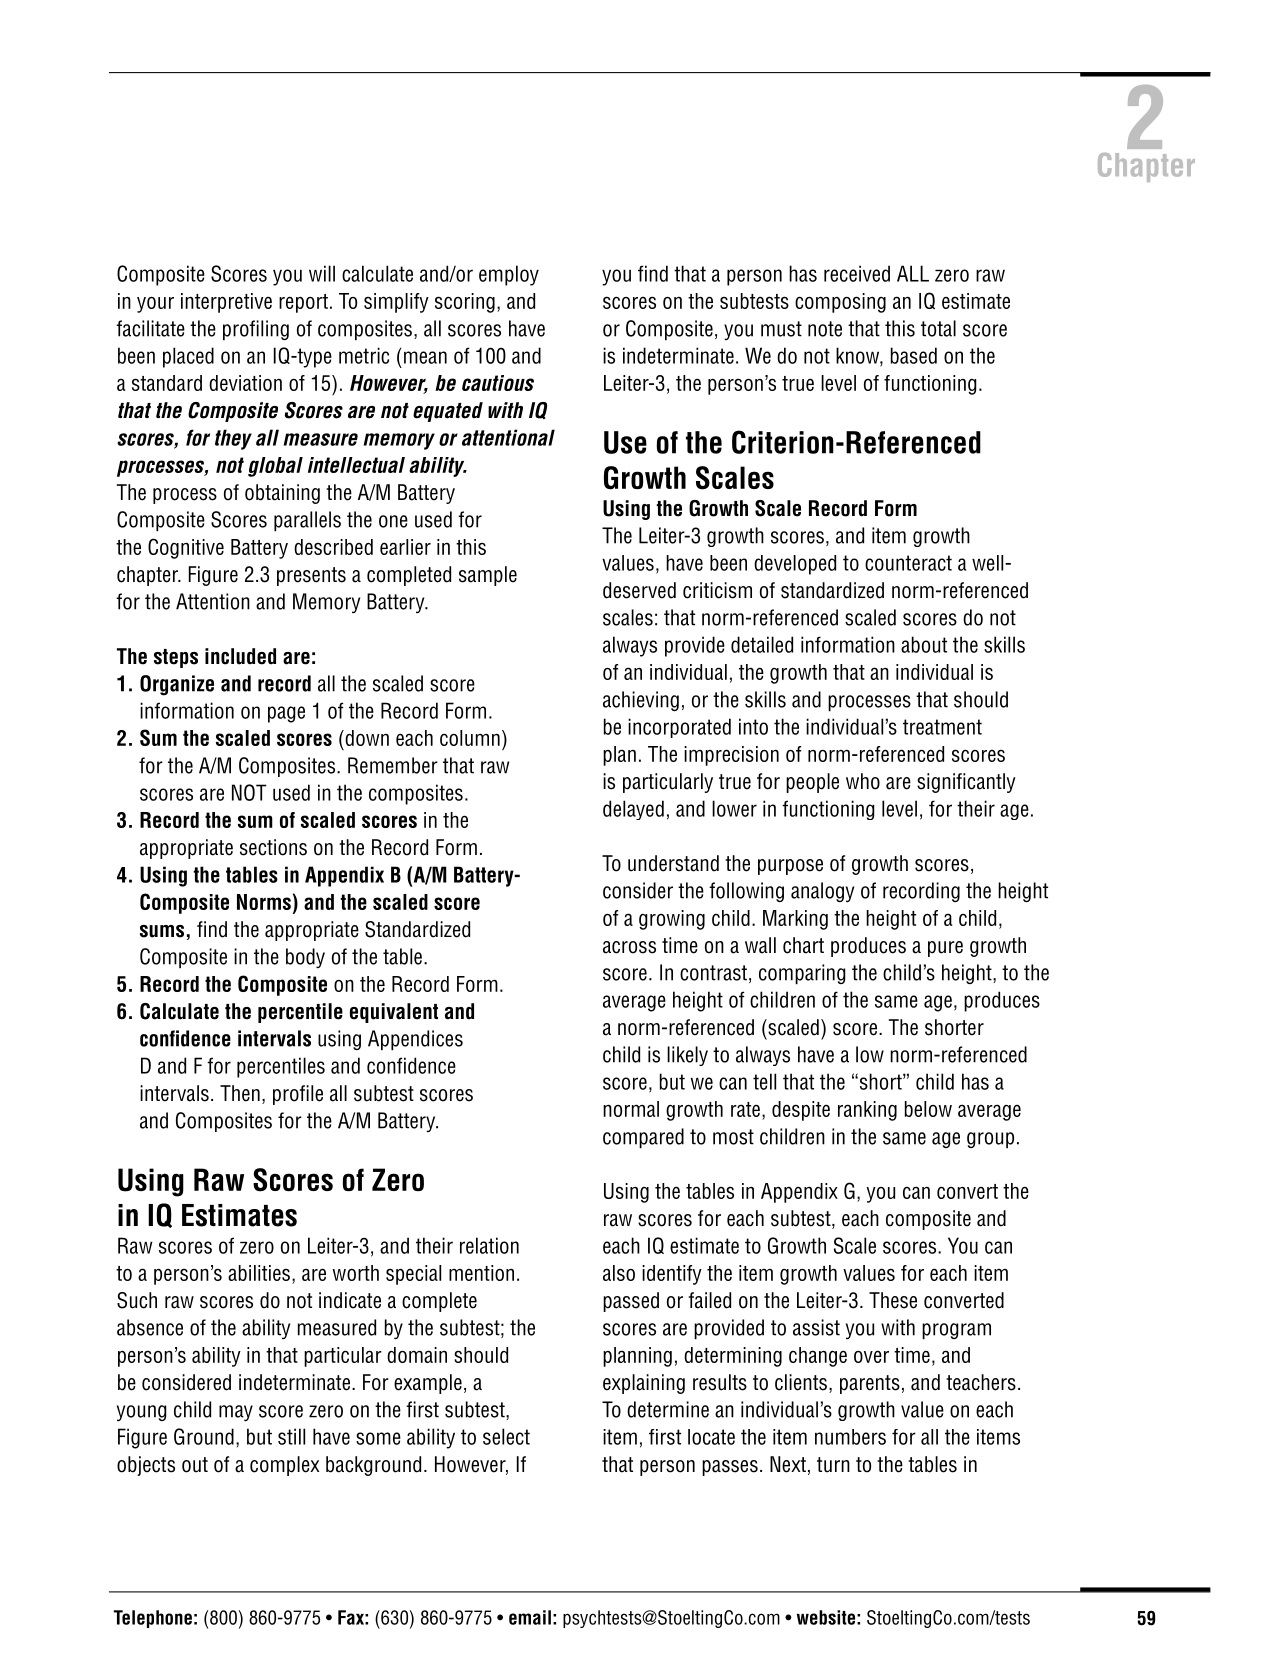 This screenshot has width=1286, height=1664. I want to click on interpretive, so click(226, 303).
